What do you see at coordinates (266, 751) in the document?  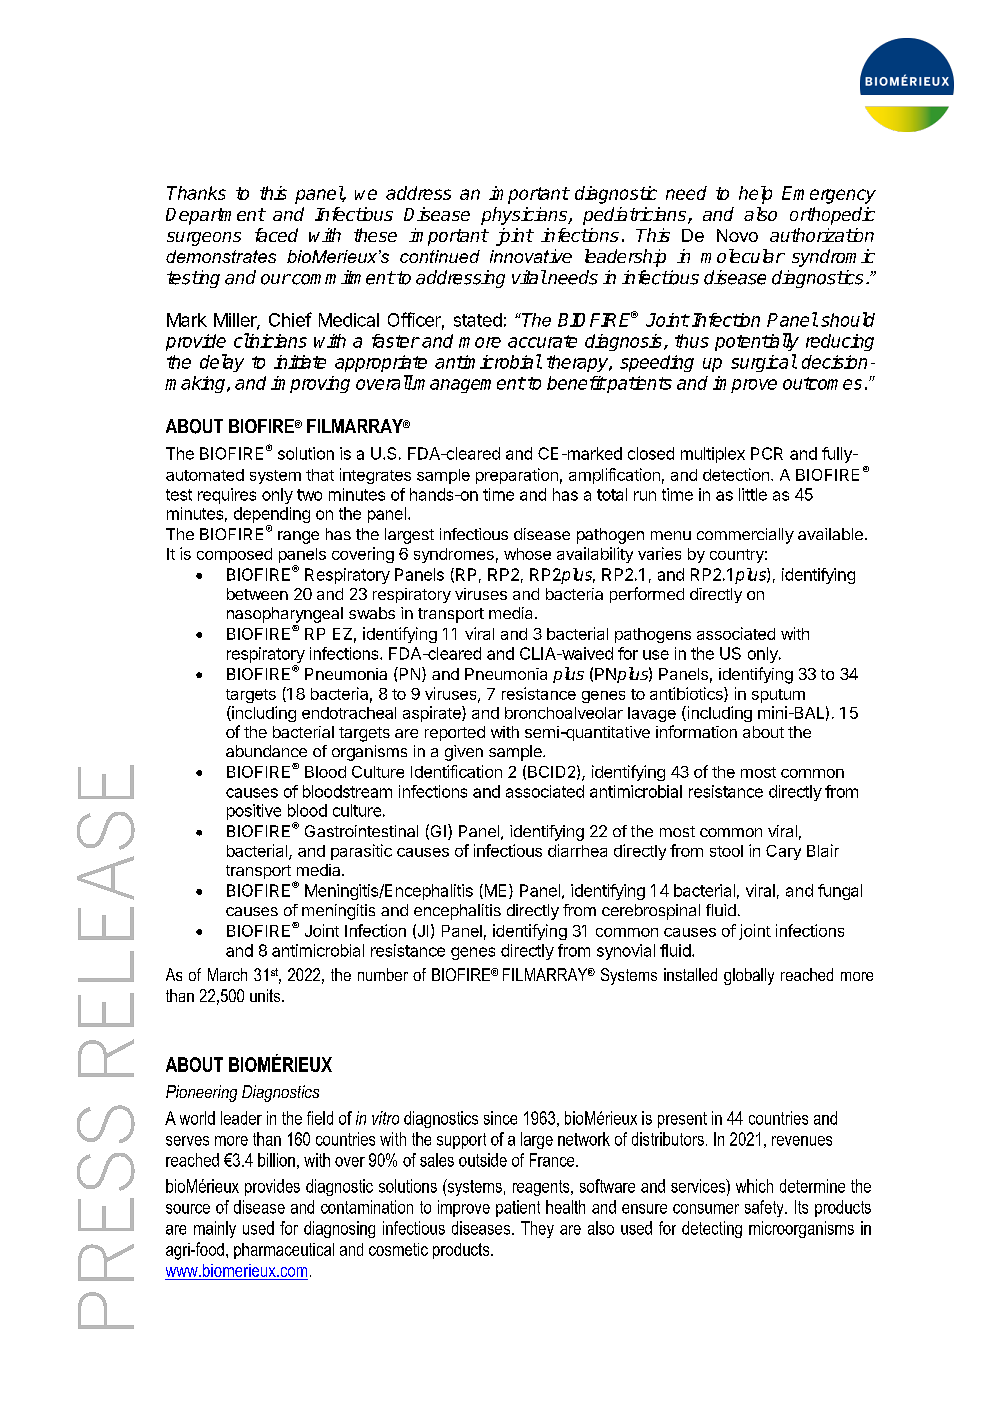 I see `abundance` at bounding box center [266, 751].
